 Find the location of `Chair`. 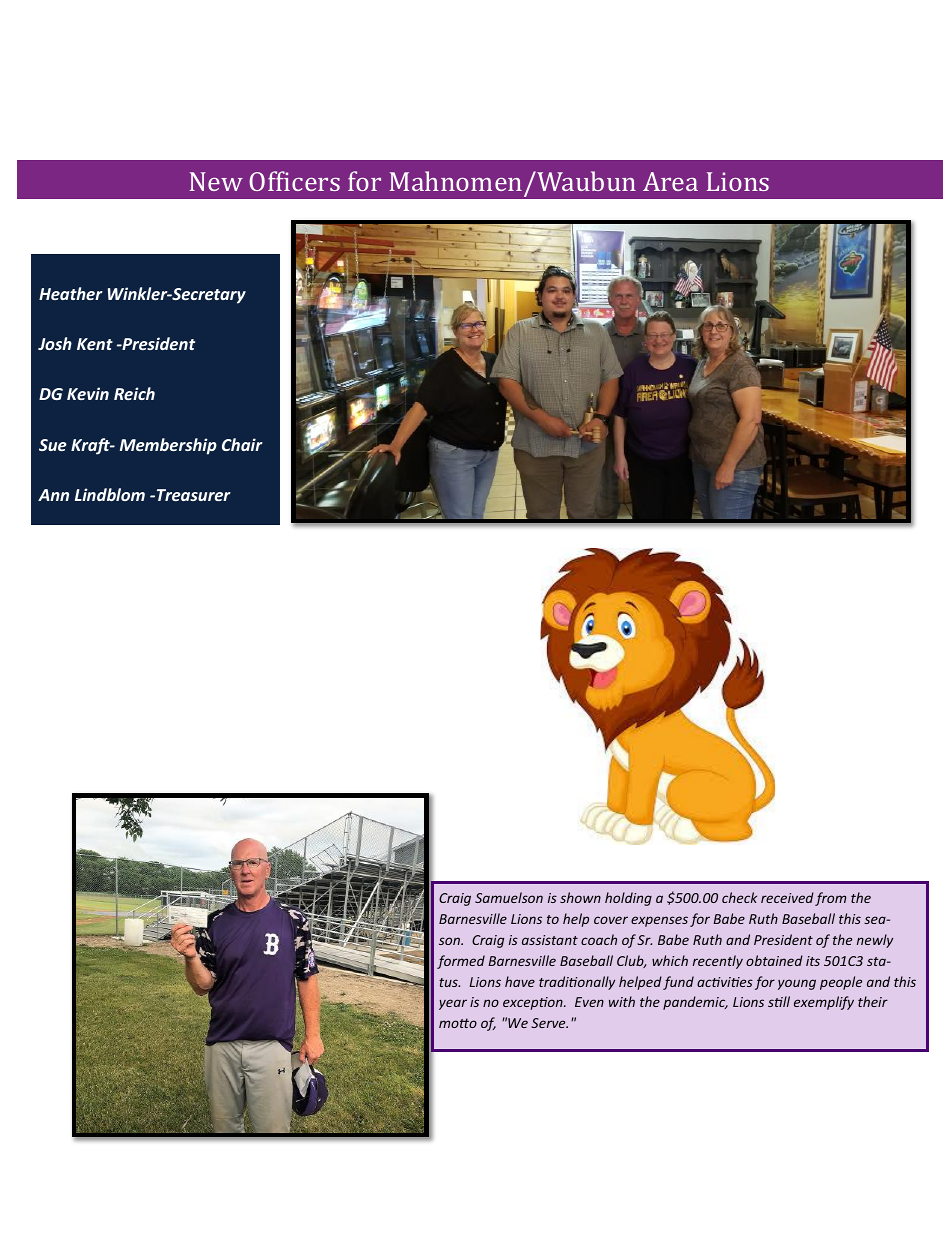

Chair is located at coordinates (242, 444).
